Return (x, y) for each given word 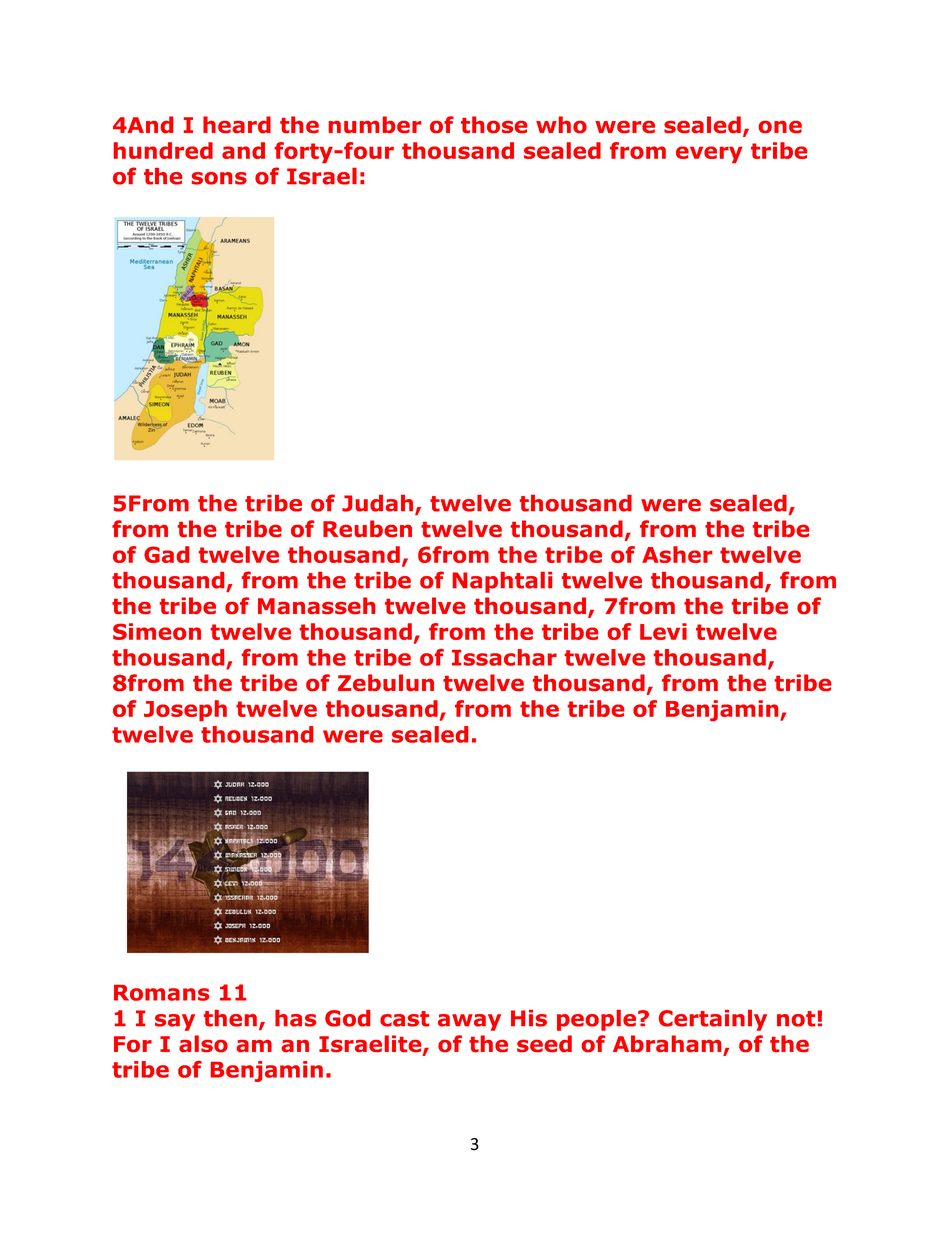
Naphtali (502, 582)
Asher (677, 554)
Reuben (367, 528)
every (709, 154)
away (469, 1022)
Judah (379, 504)
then (230, 1018)
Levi (663, 631)
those (494, 124)
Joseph (185, 710)
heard (237, 124)
